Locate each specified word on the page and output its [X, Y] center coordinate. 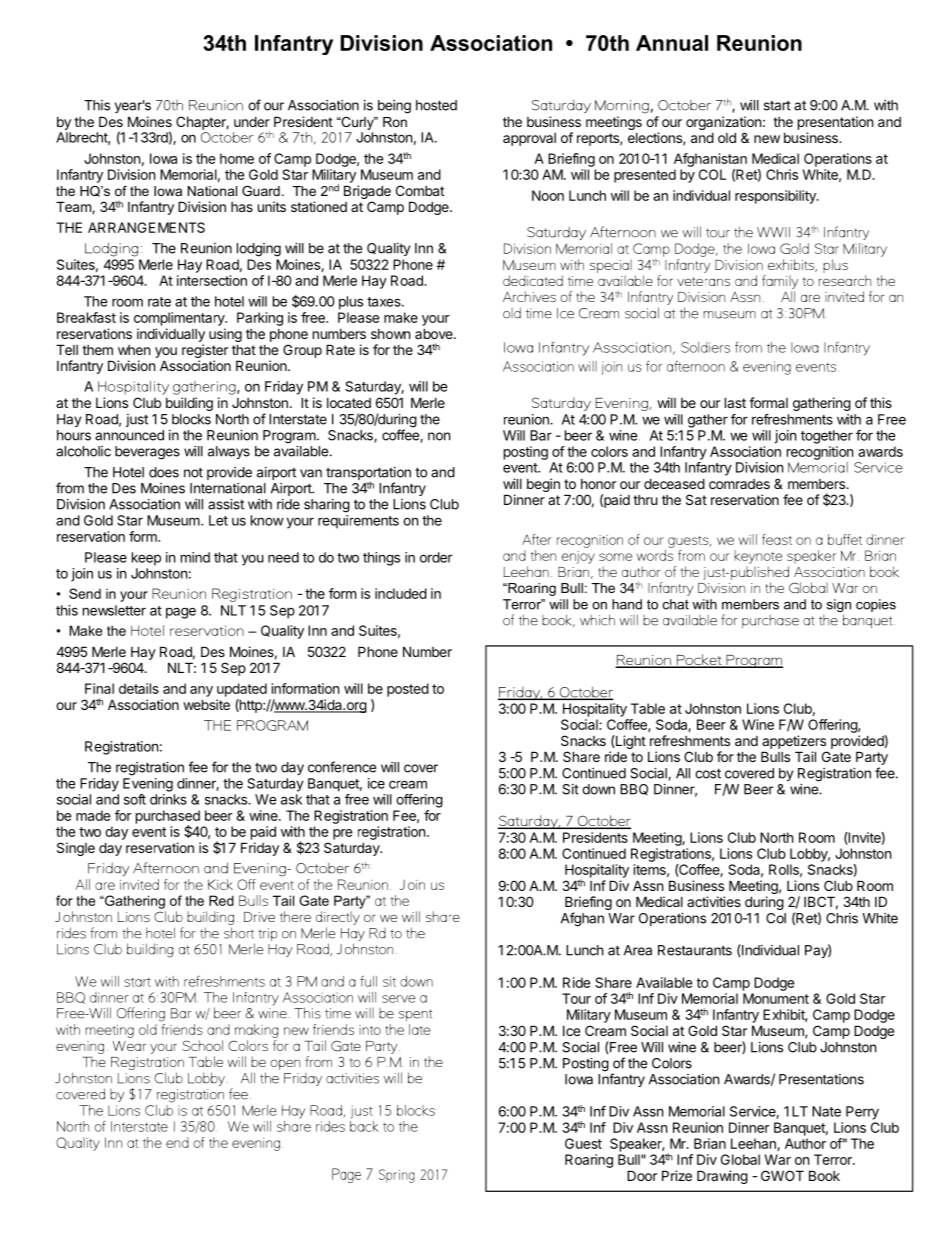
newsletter [114, 610]
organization [723, 123]
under [252, 121]
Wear [129, 1046]
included [401, 593]
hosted [436, 105]
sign [839, 607]
